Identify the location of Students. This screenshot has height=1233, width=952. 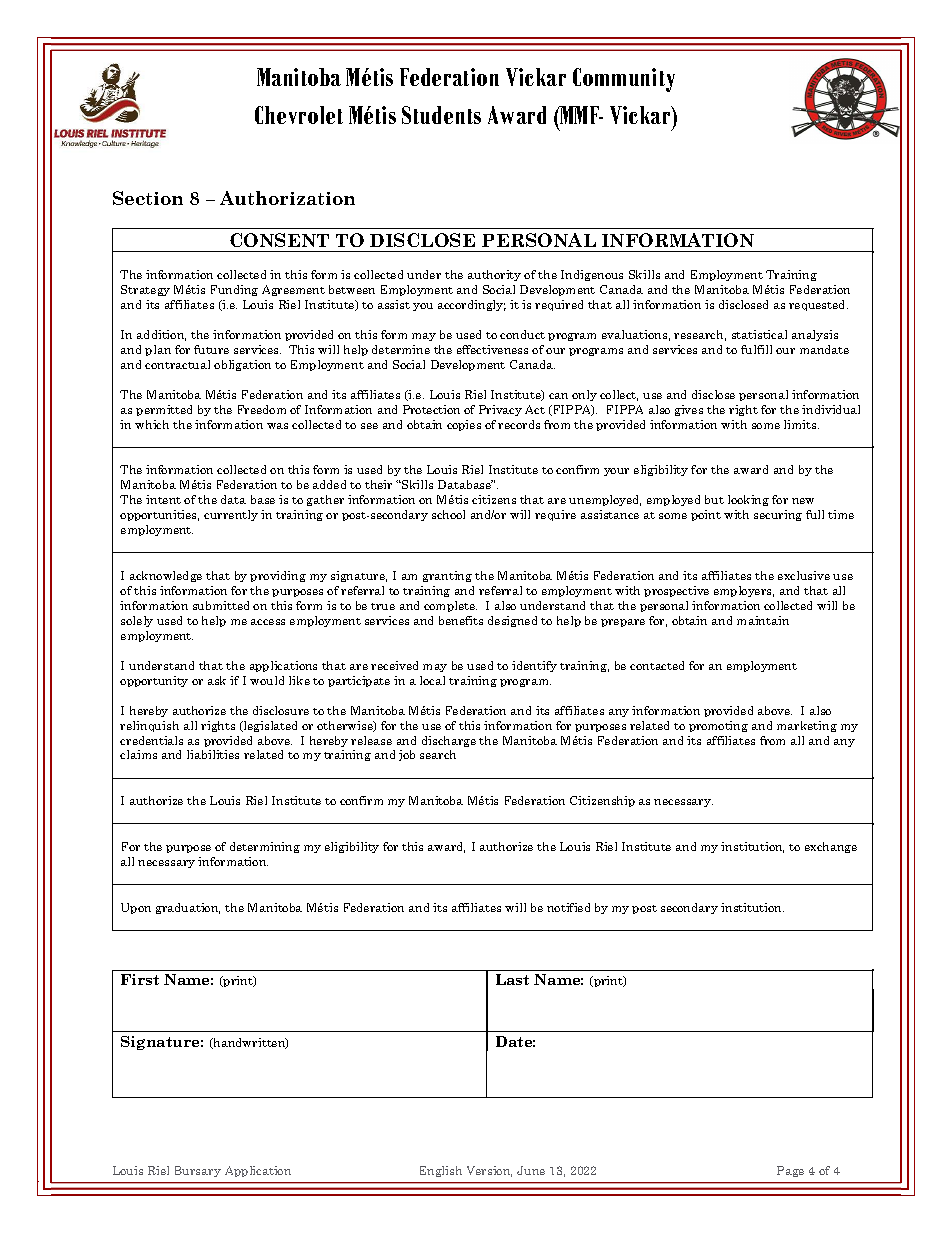
(441, 115).
